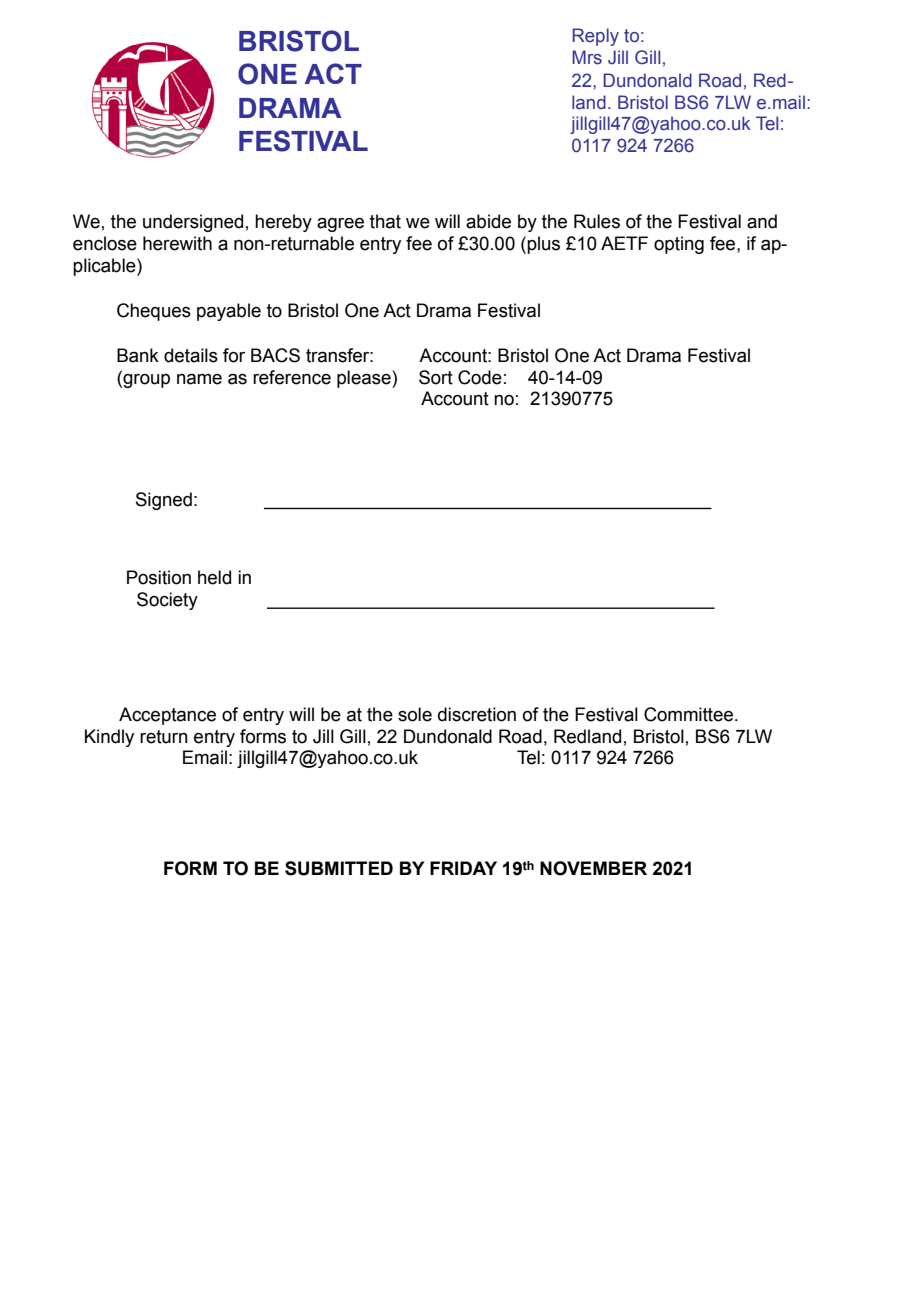  Describe the element at coordinates (177, 243) in the image. I see `herewith` at that location.
